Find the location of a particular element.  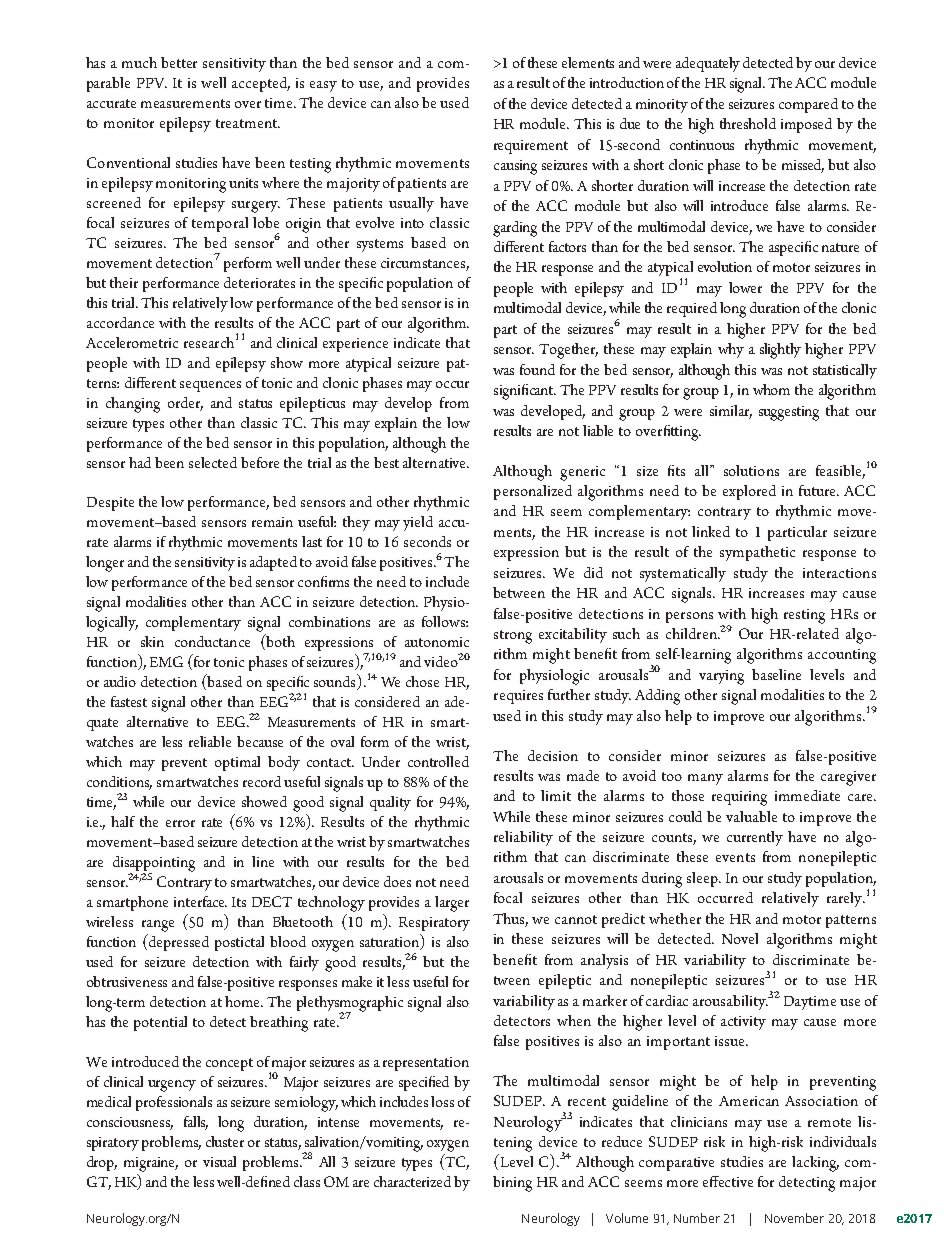

sympathetic is located at coordinates (757, 553).
